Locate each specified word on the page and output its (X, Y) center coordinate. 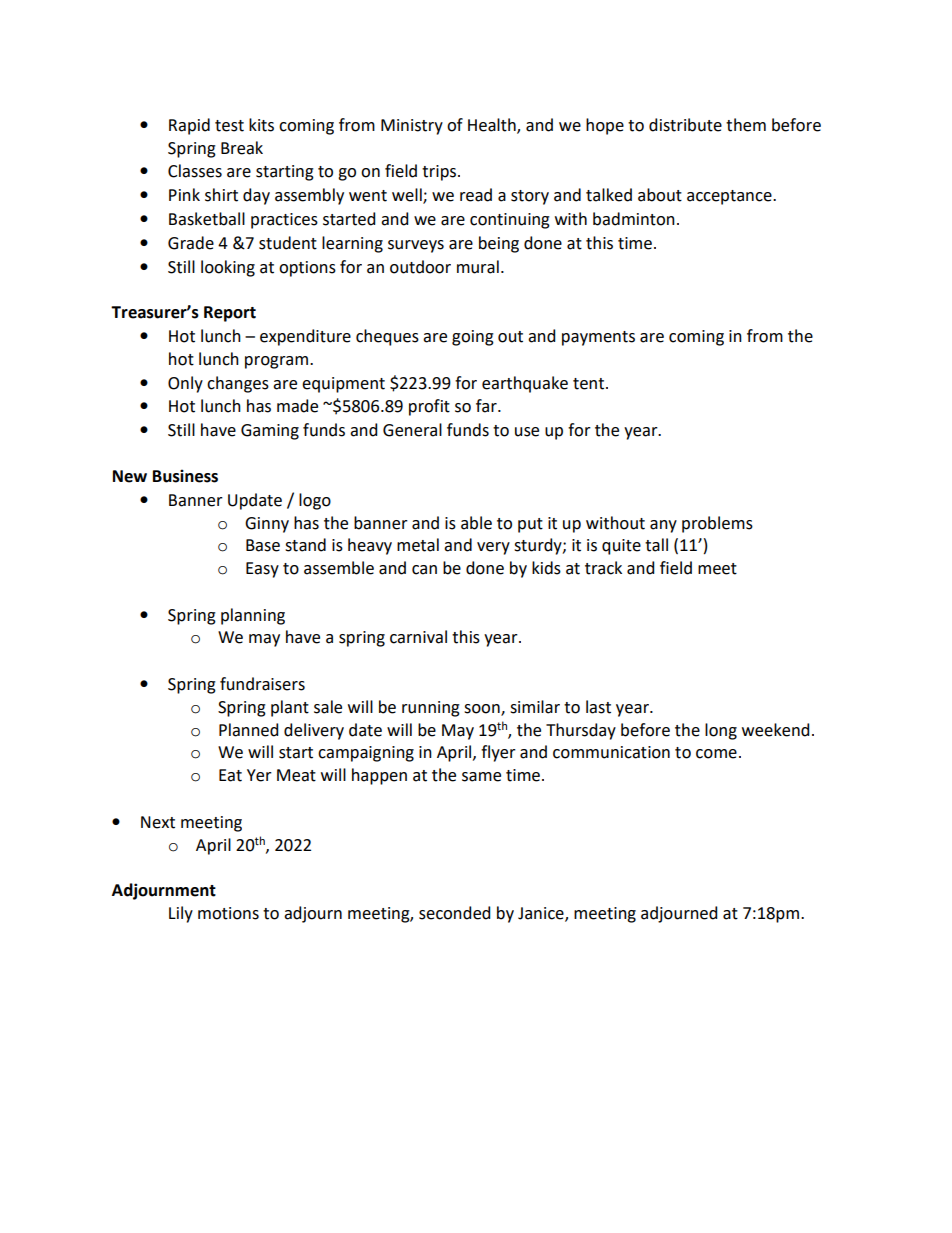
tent (590, 384)
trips (440, 173)
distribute (685, 125)
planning (253, 616)
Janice (542, 914)
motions (228, 913)
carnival (418, 637)
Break (242, 148)
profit (429, 407)
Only (185, 384)
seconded (454, 913)
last (598, 707)
